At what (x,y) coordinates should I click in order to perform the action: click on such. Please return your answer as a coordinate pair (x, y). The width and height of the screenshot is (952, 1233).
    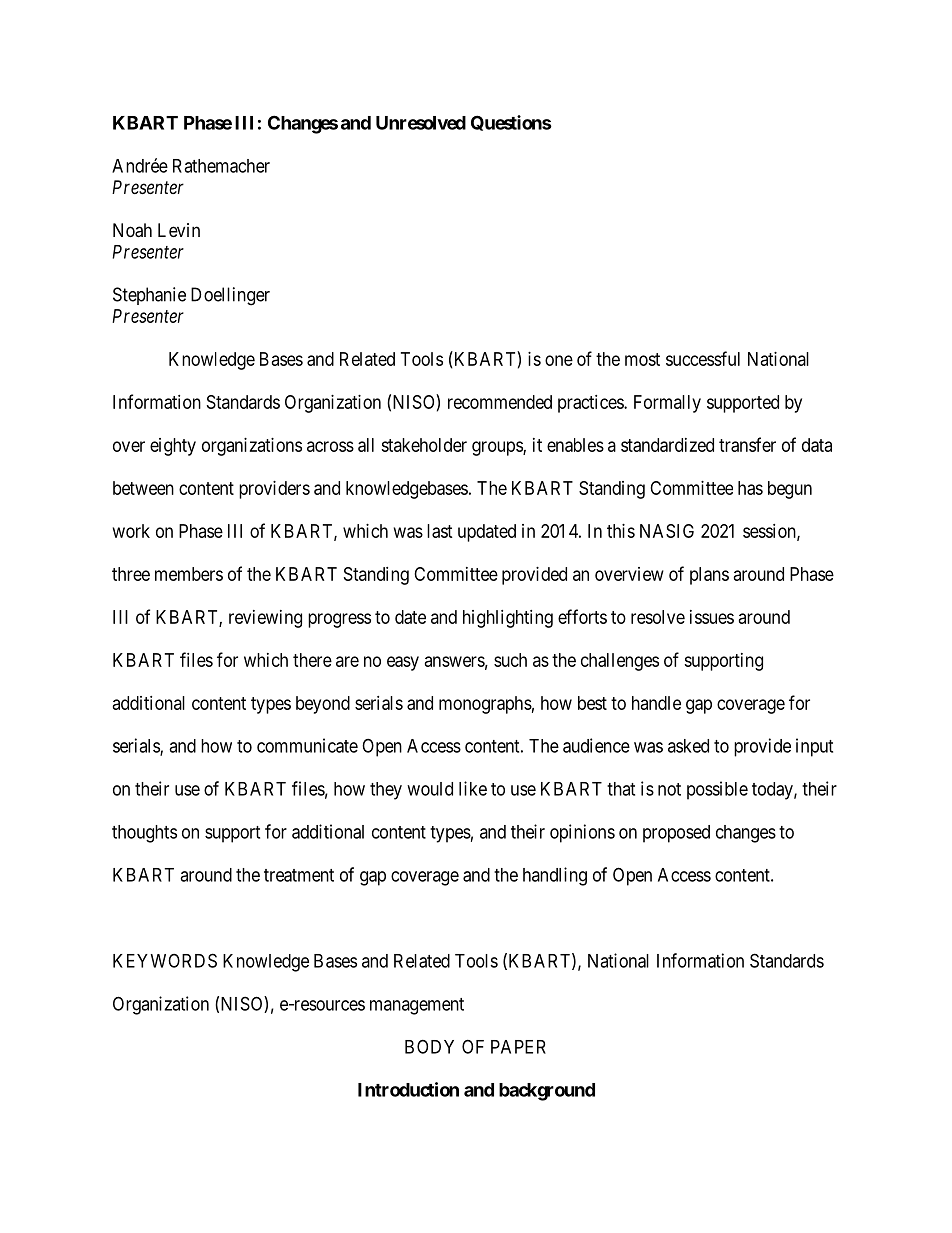
    Looking at the image, I should click on (510, 660).
